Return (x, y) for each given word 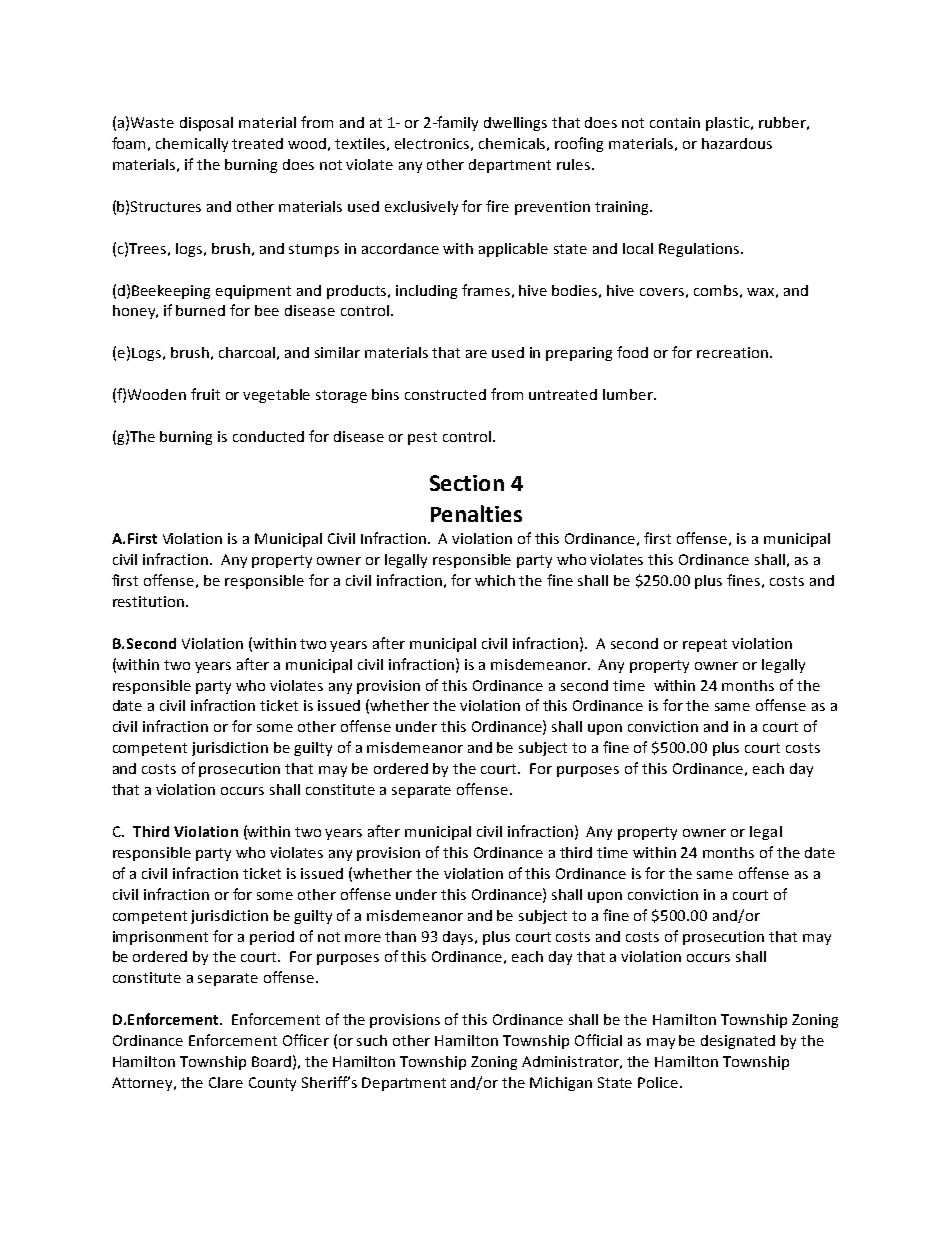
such (372, 1040)
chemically (192, 145)
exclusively (421, 208)
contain (675, 122)
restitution (148, 601)
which (495, 580)
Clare (226, 1082)
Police (659, 1082)
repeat (705, 645)
